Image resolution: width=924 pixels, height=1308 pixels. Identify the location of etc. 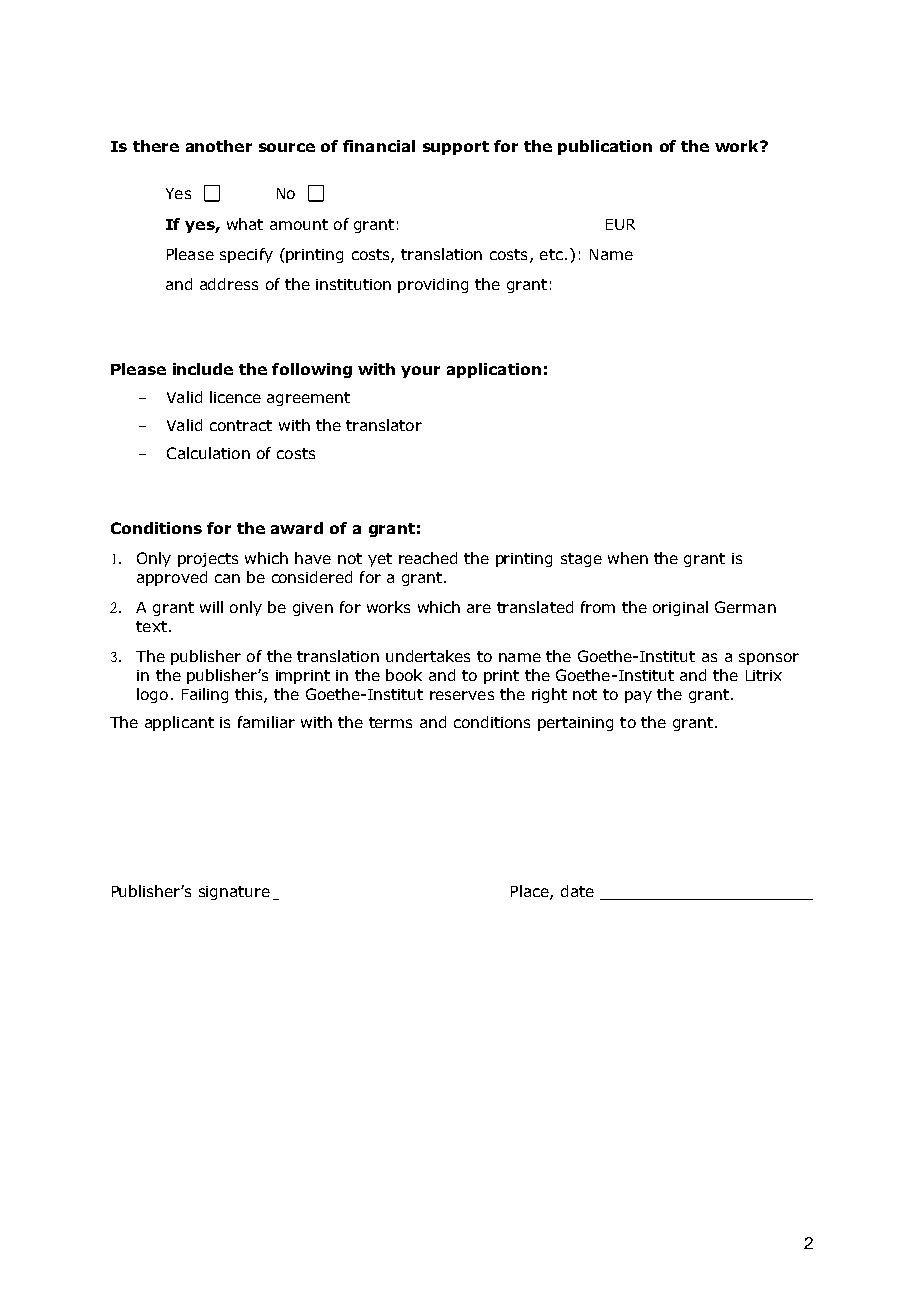
(551, 254).
